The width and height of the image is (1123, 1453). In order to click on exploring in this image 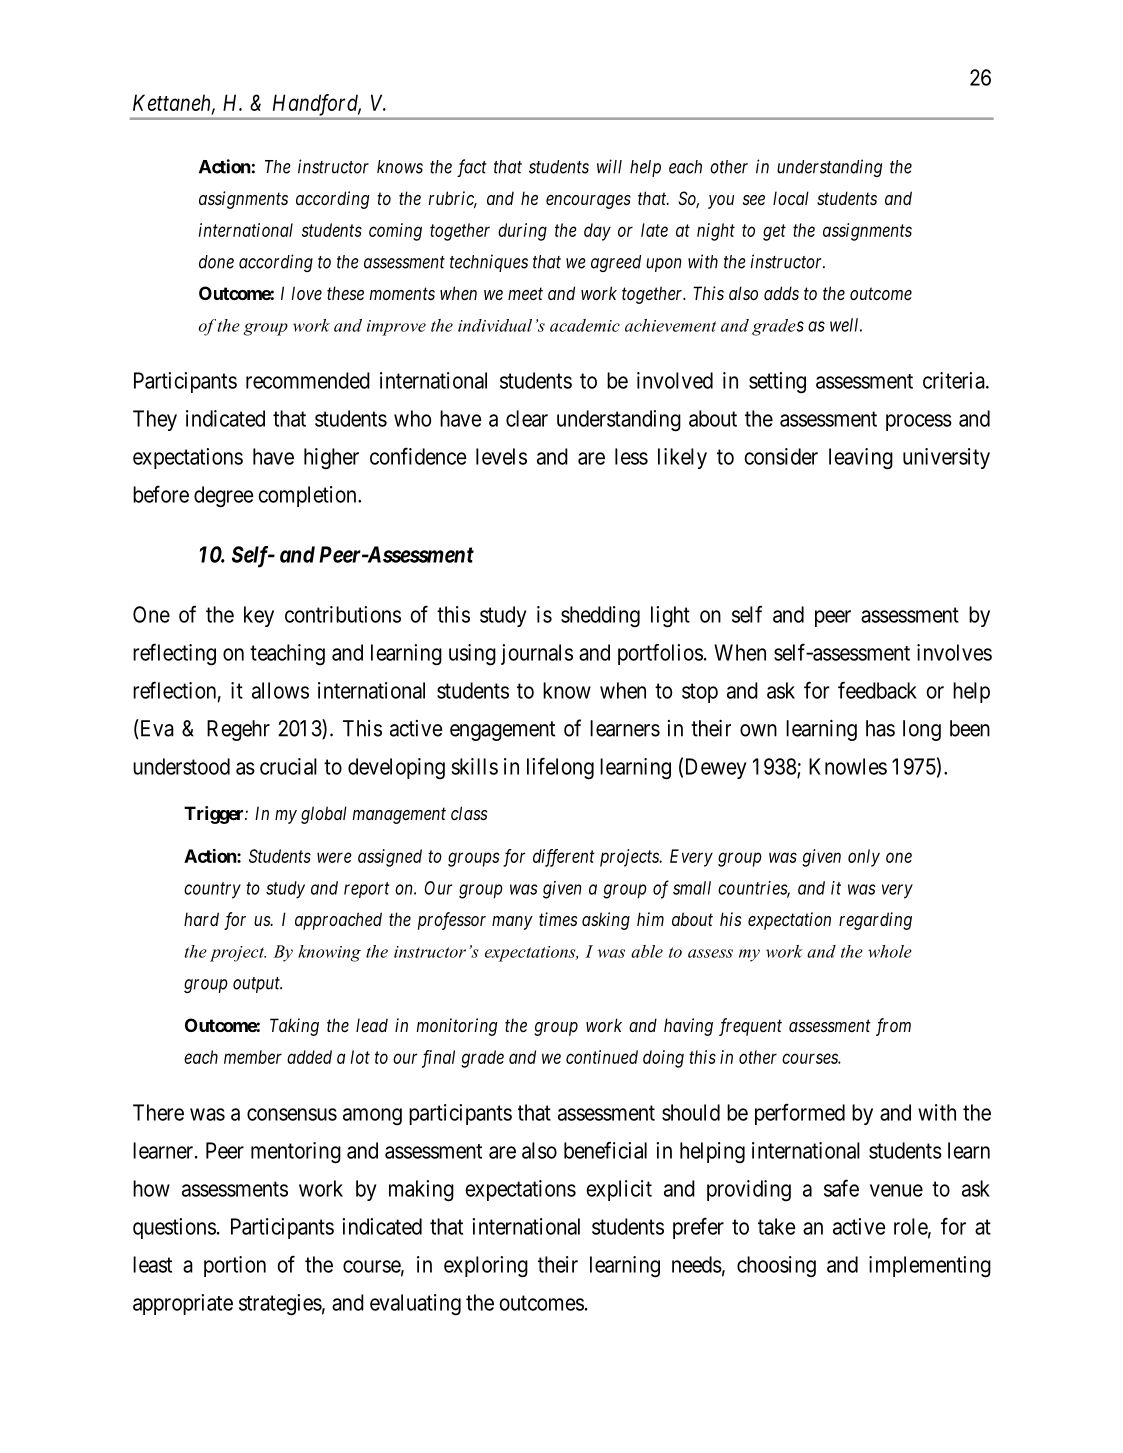, I will do `click(486, 1267)`.
